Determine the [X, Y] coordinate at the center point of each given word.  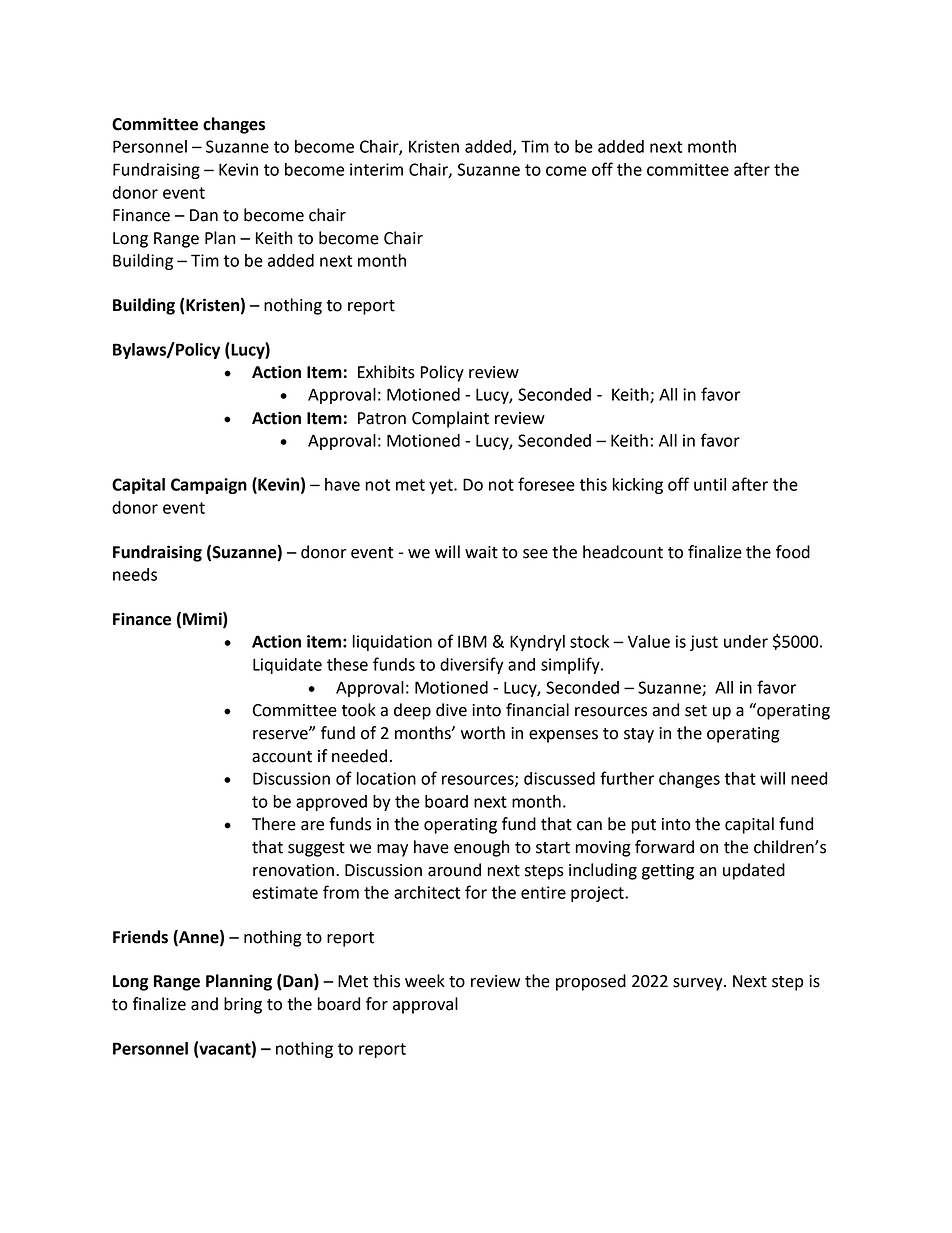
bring [243, 1005]
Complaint [450, 419]
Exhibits [386, 372]
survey [699, 984]
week [425, 981]
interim [376, 169]
